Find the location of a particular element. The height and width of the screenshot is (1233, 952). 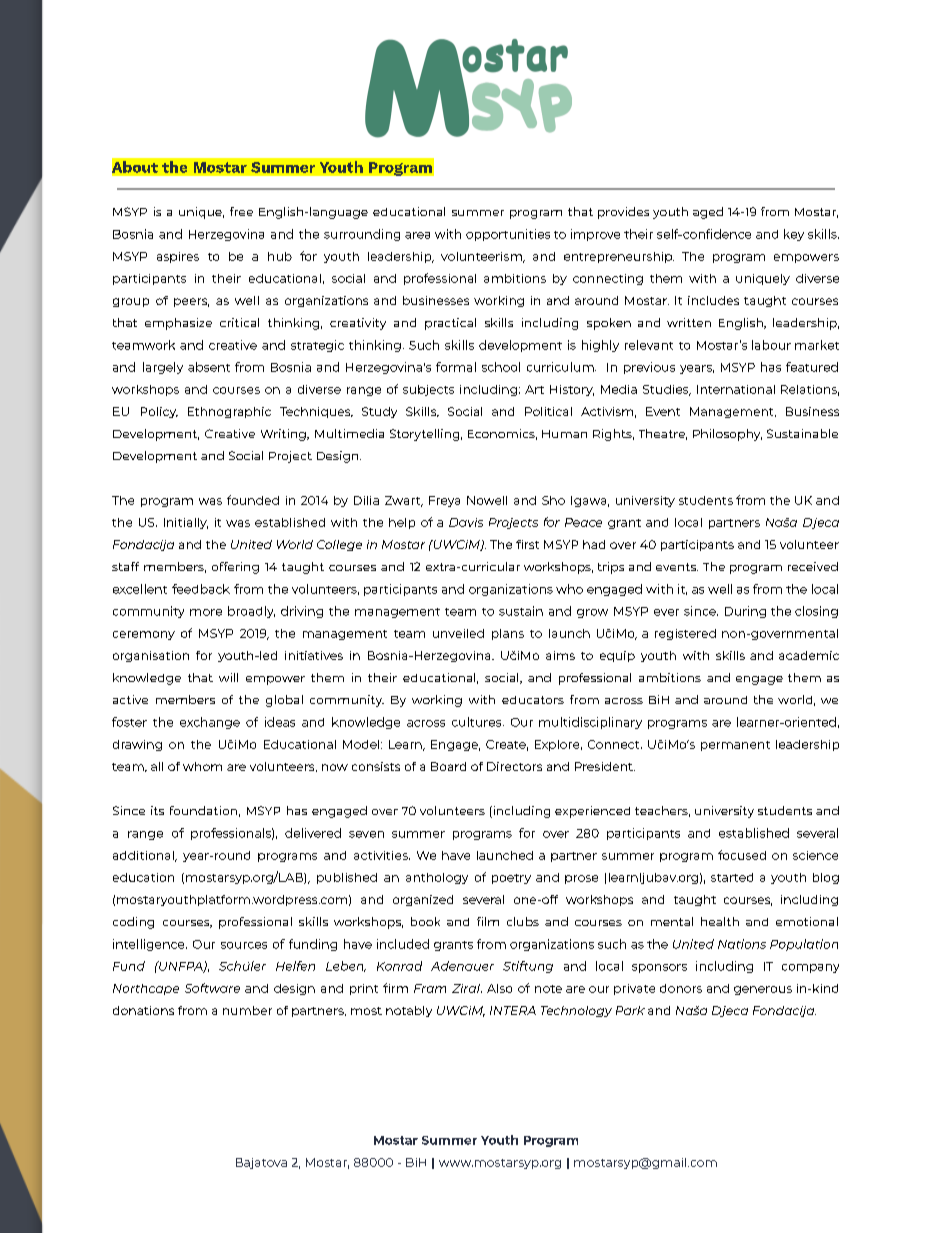

key is located at coordinates (794, 235).
